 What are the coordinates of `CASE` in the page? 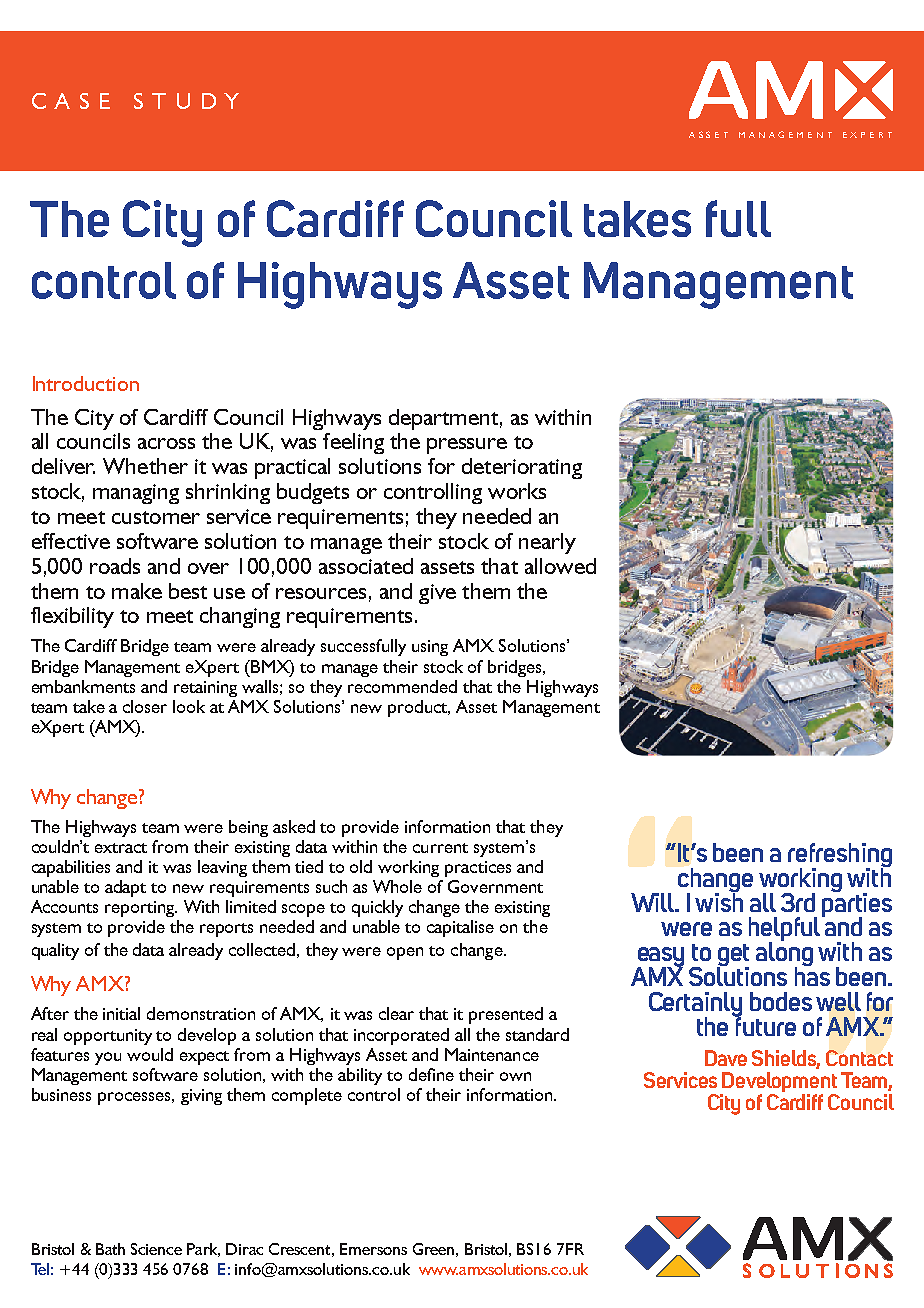 It's located at (71, 101).
